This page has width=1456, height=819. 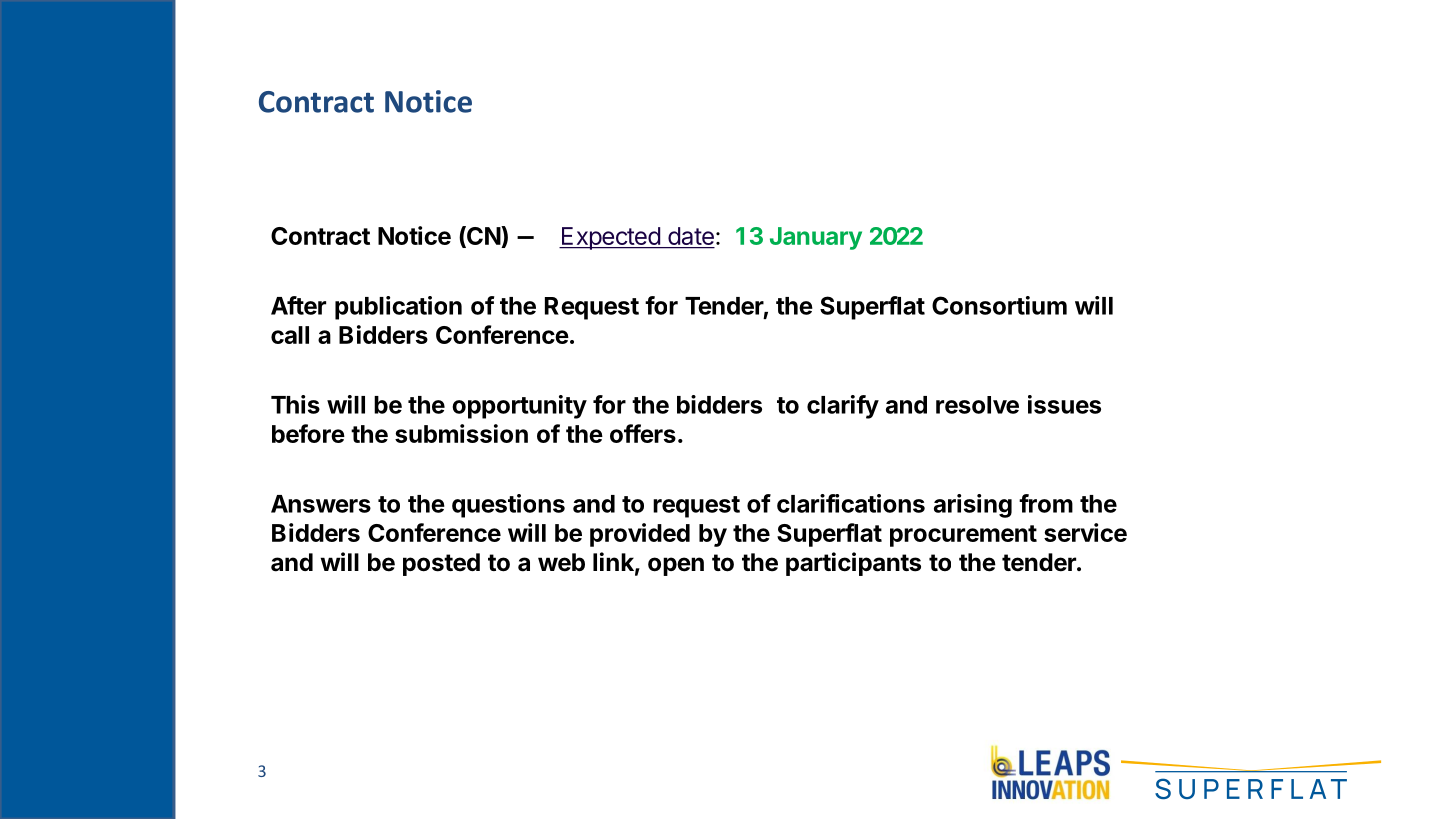 I want to click on Answers, so click(x=321, y=504).
